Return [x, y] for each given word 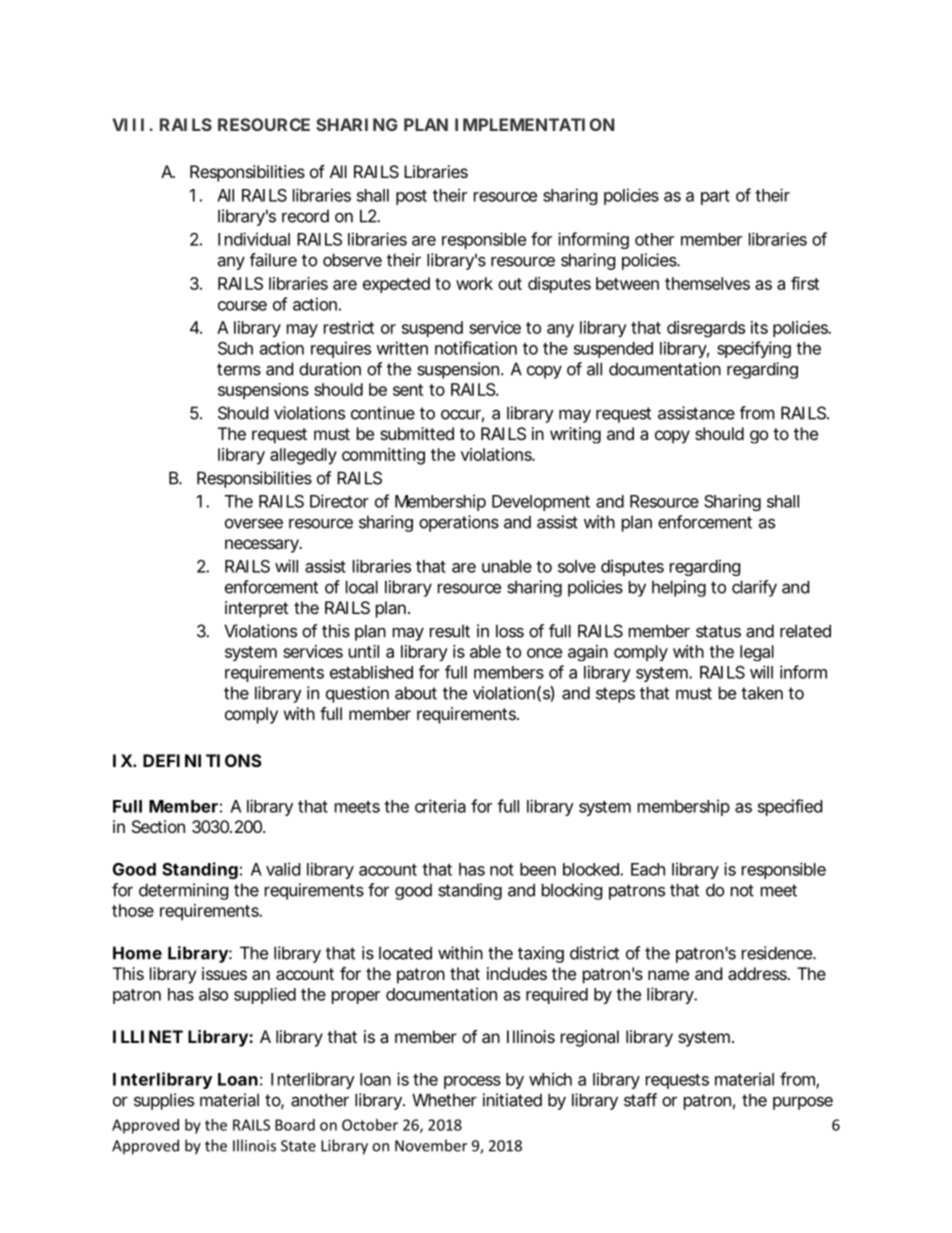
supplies [164, 1101]
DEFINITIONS [202, 760]
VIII [128, 124]
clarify [754, 588]
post [411, 197]
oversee [254, 523]
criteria [440, 806]
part [715, 197]
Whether [444, 1100]
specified [790, 807]
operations [459, 523]
